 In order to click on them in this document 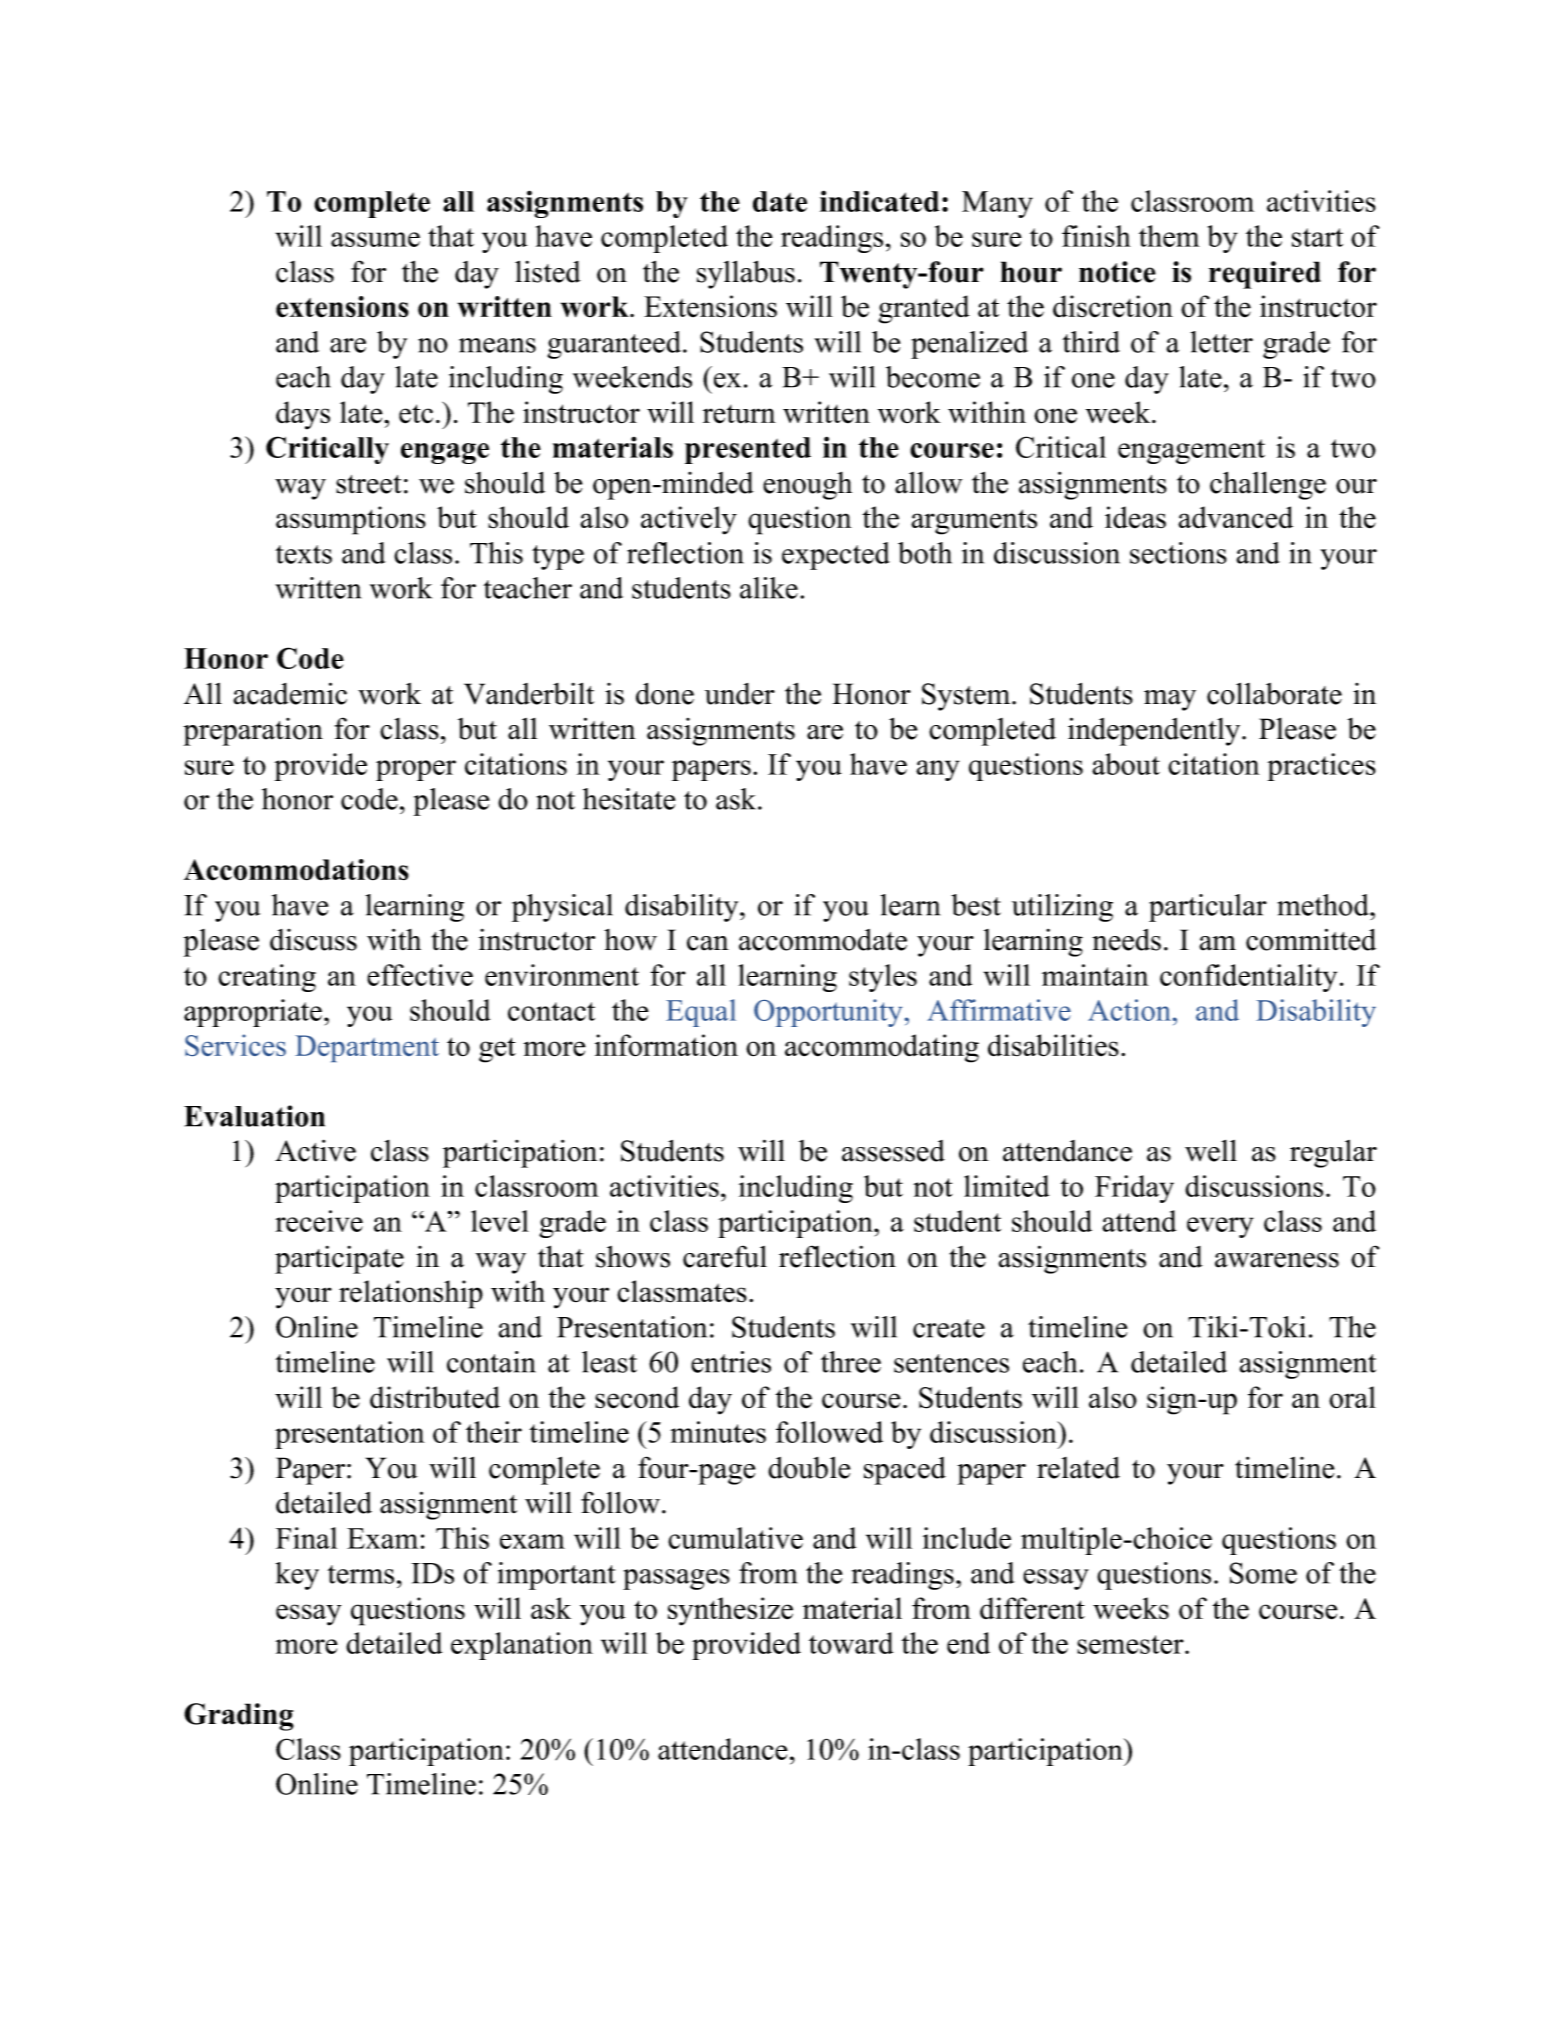, I will do `click(1169, 236)`.
